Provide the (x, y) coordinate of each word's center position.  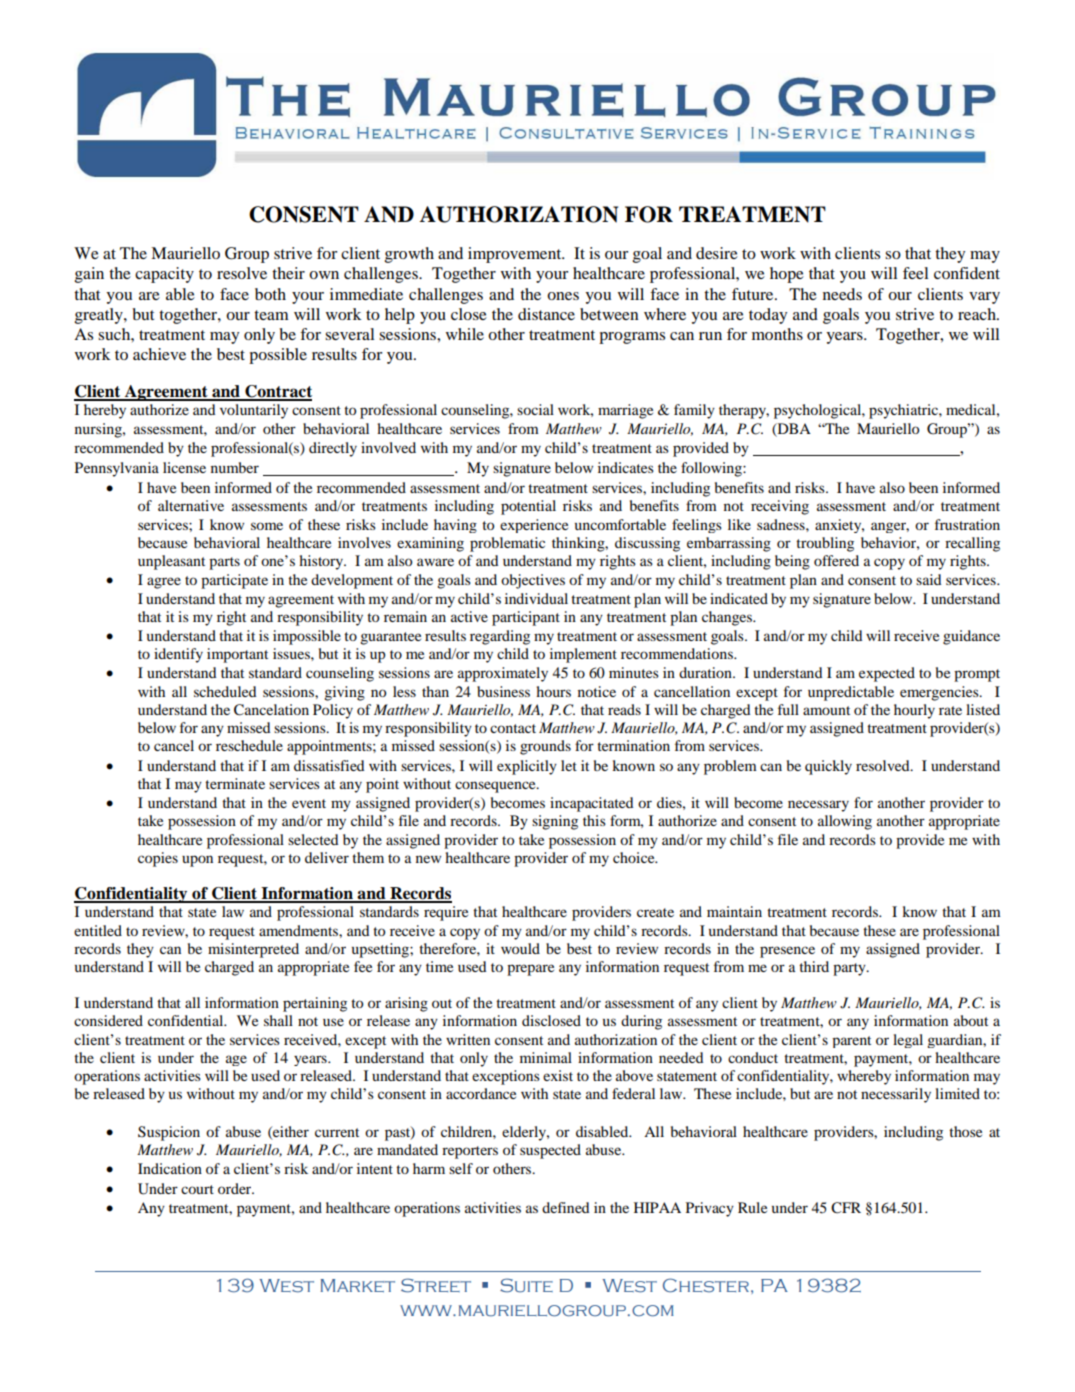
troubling (825, 544)
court (197, 1189)
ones (563, 296)
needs (842, 294)
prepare (530, 970)
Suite (526, 1285)
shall (278, 1020)
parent (851, 1042)
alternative (191, 505)
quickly (828, 767)
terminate (235, 783)
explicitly (527, 767)
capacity (164, 275)
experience (534, 526)
